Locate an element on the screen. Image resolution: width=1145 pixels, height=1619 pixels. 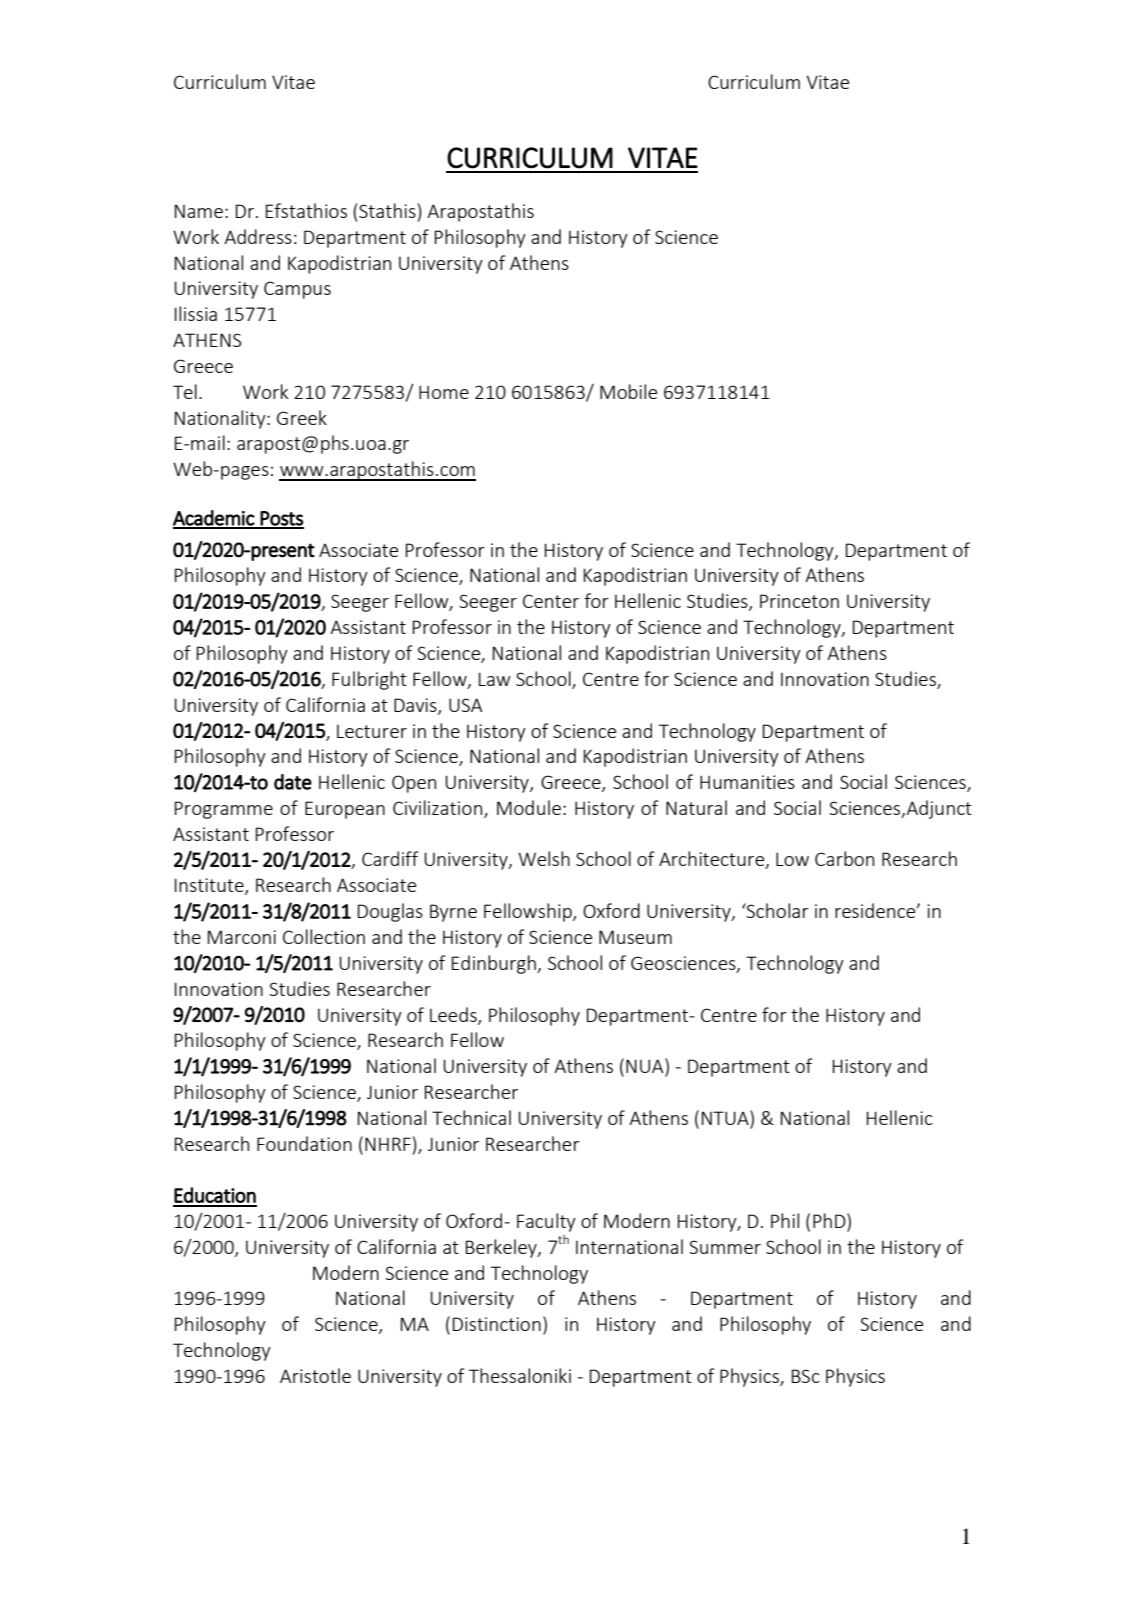
Posts is located at coordinates (281, 519).
